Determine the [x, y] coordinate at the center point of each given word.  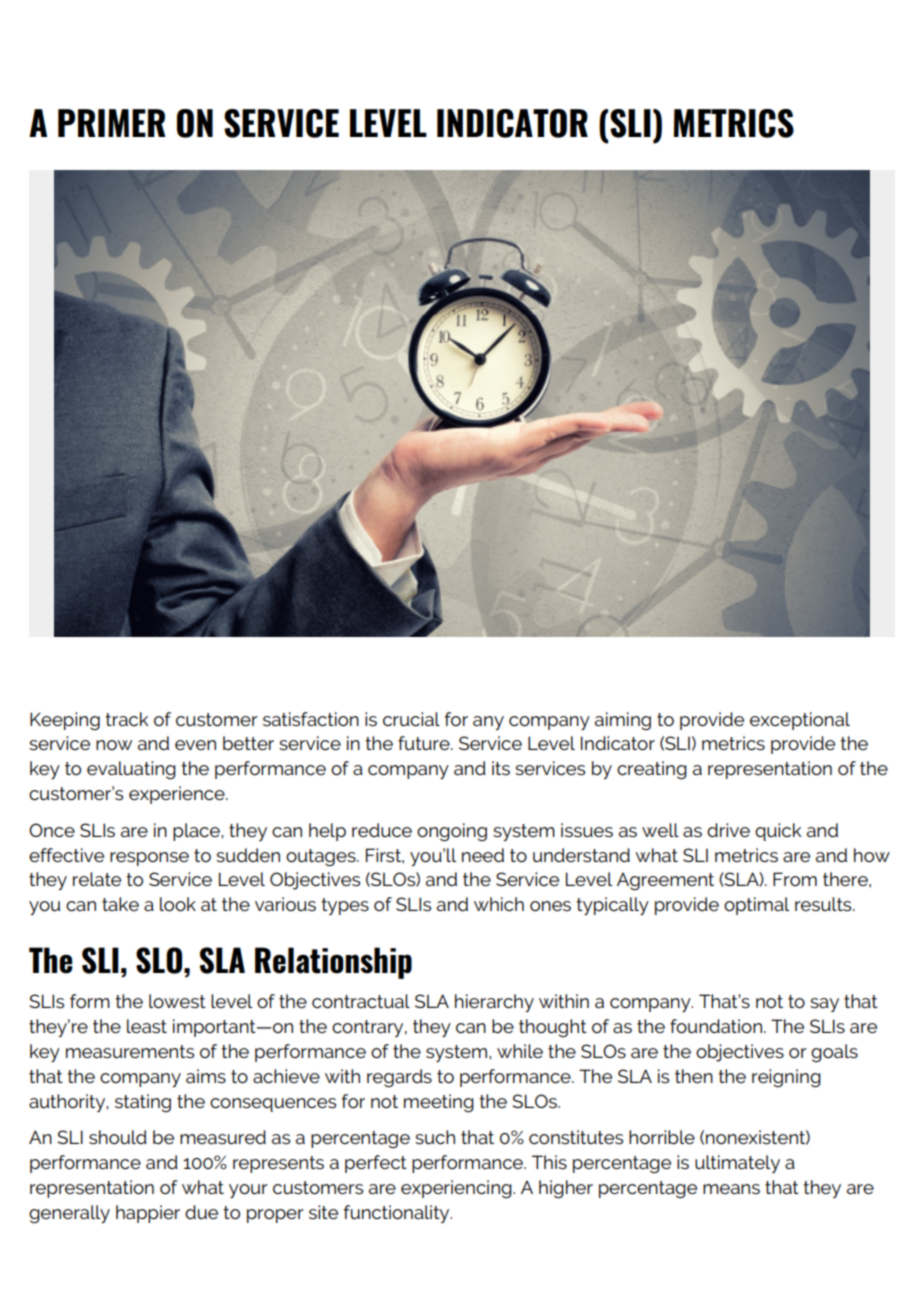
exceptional [800, 721]
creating [652, 770]
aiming [623, 721]
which [499, 904]
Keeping [65, 721]
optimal [756, 906]
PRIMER [112, 123]
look [178, 904]
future [425, 743]
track [126, 719]
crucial [411, 719]
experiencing [457, 1189]
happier [148, 1214]
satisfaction [311, 719]
